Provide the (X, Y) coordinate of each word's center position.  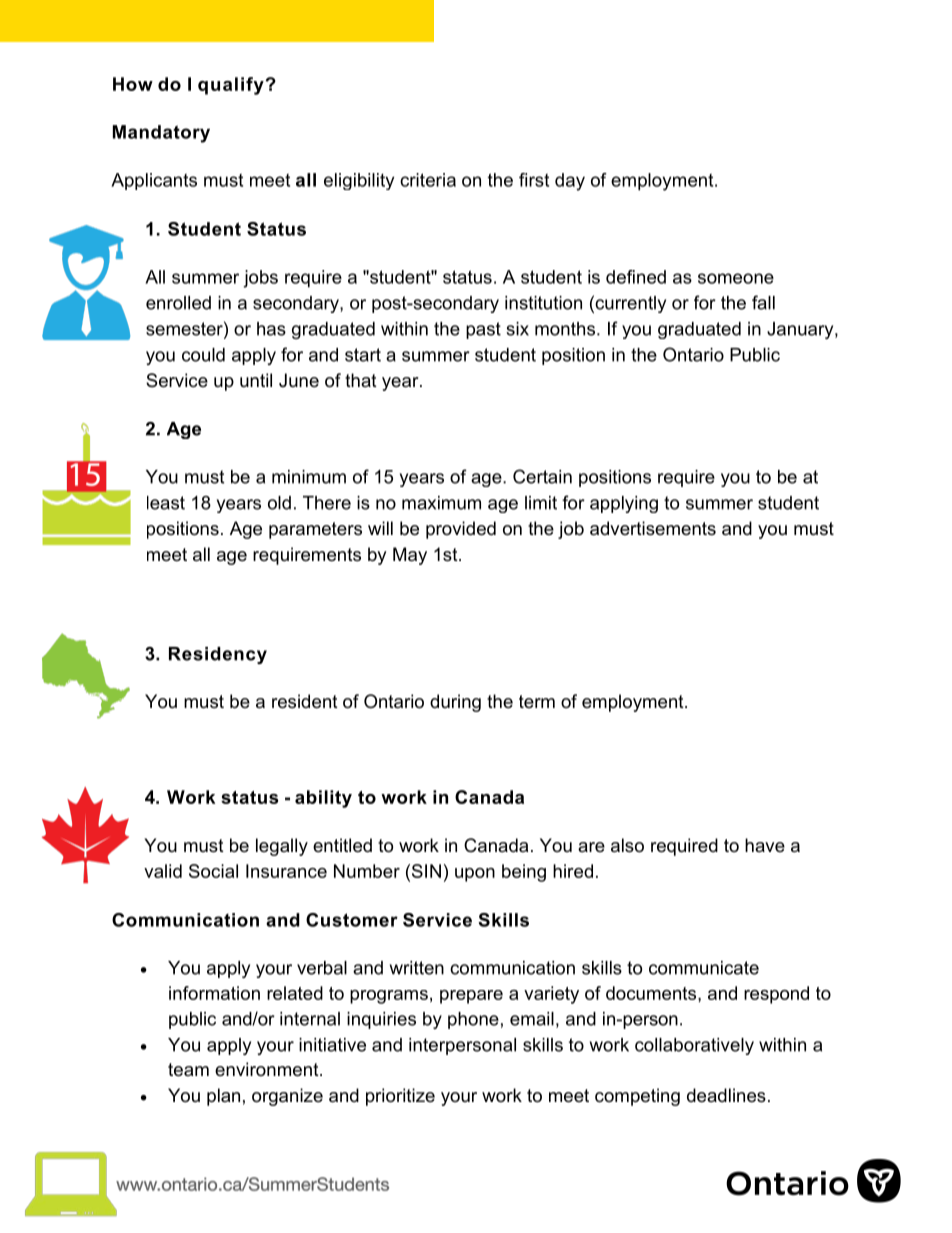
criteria (428, 180)
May (410, 556)
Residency (218, 655)
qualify (231, 86)
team (188, 1070)
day (570, 182)
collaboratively (694, 1046)
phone (473, 1020)
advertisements (653, 528)
